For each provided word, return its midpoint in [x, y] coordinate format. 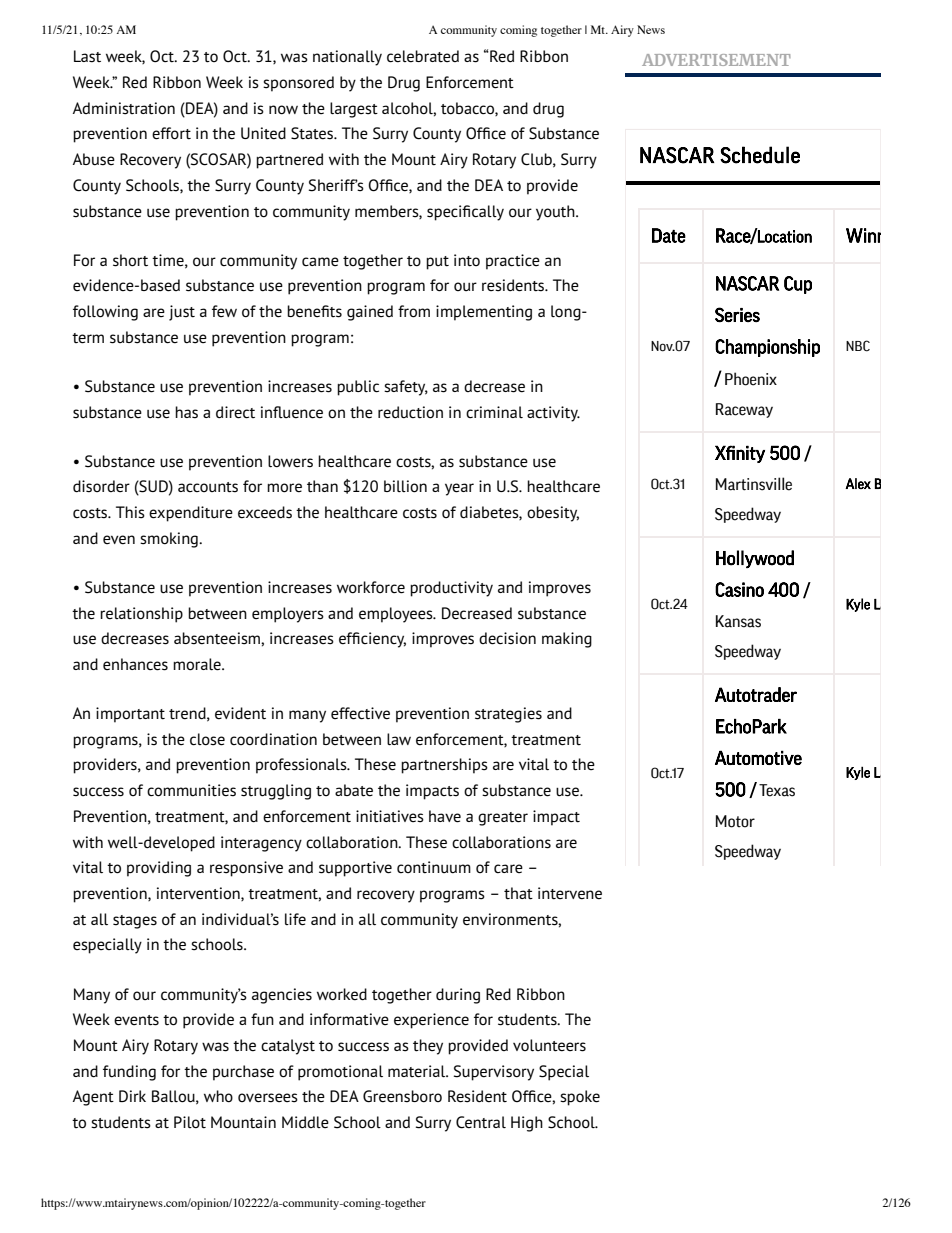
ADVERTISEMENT [716, 60]
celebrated [423, 56]
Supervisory [494, 1073]
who [218, 1096]
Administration [124, 108]
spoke [580, 1098]
